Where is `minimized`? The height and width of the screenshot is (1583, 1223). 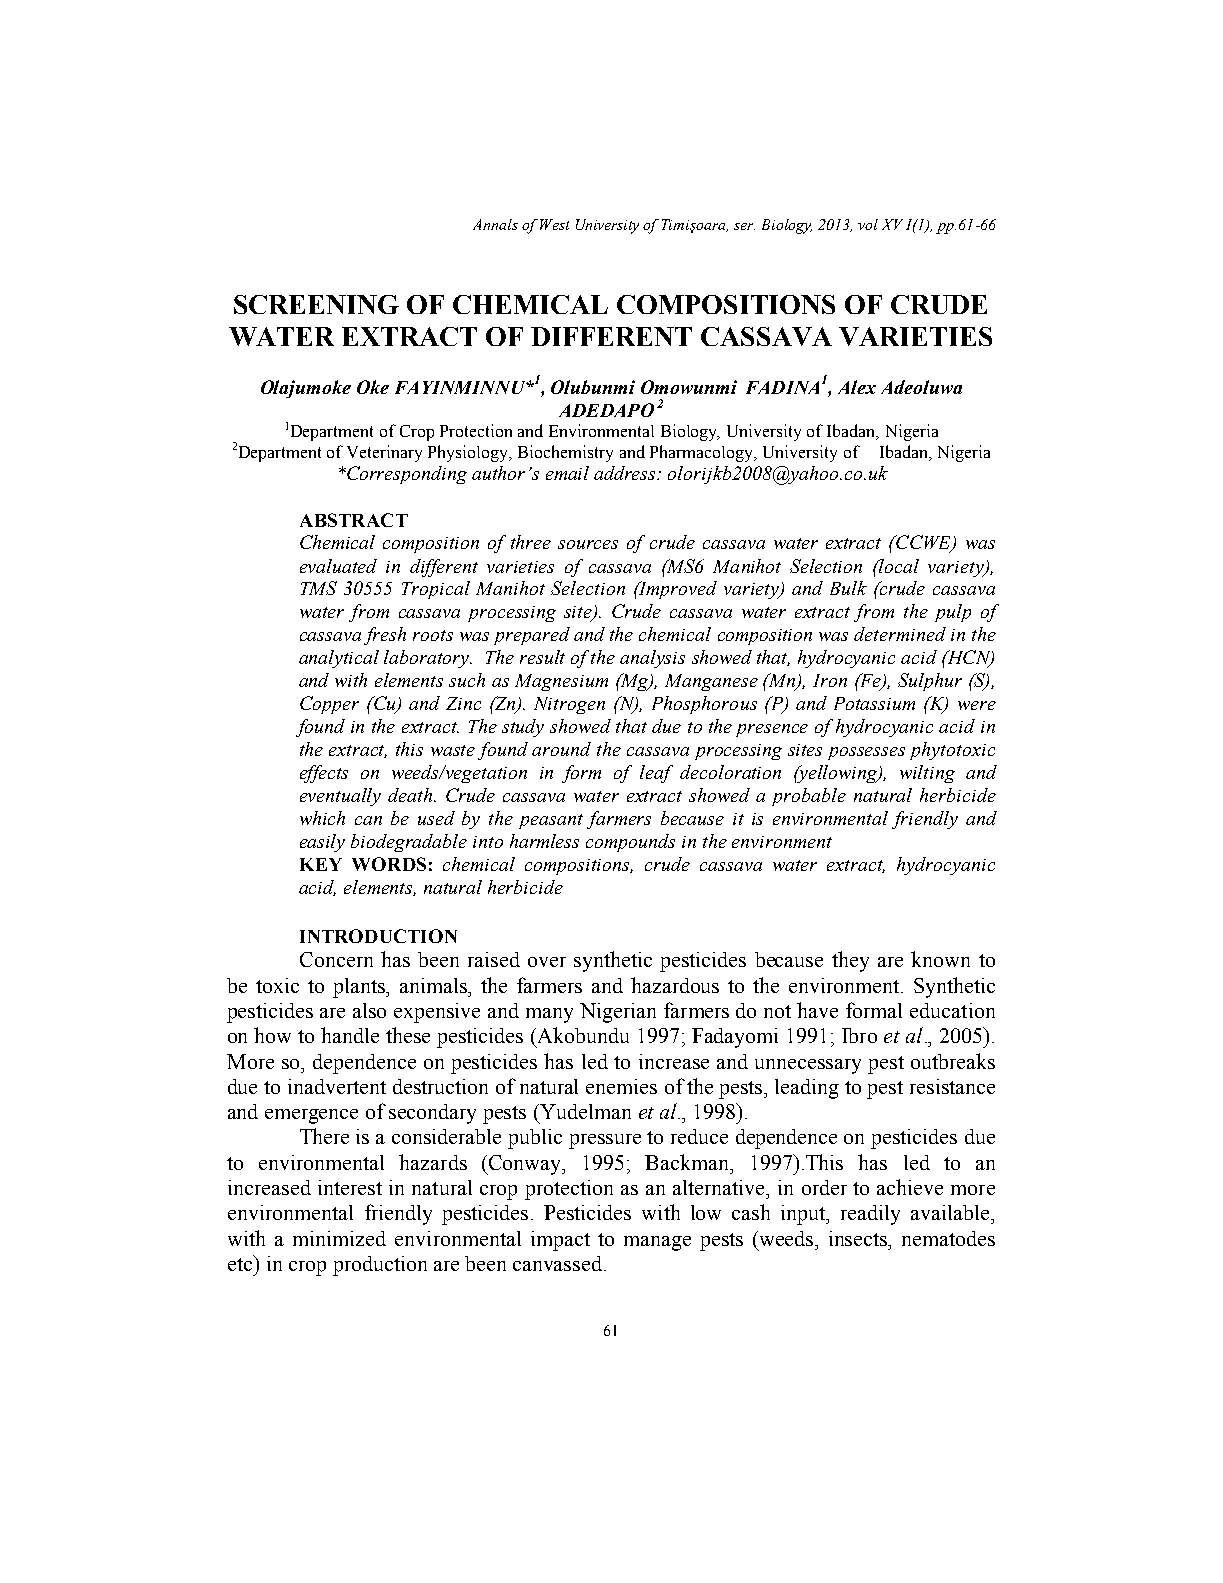
minimized is located at coordinates (339, 1238).
